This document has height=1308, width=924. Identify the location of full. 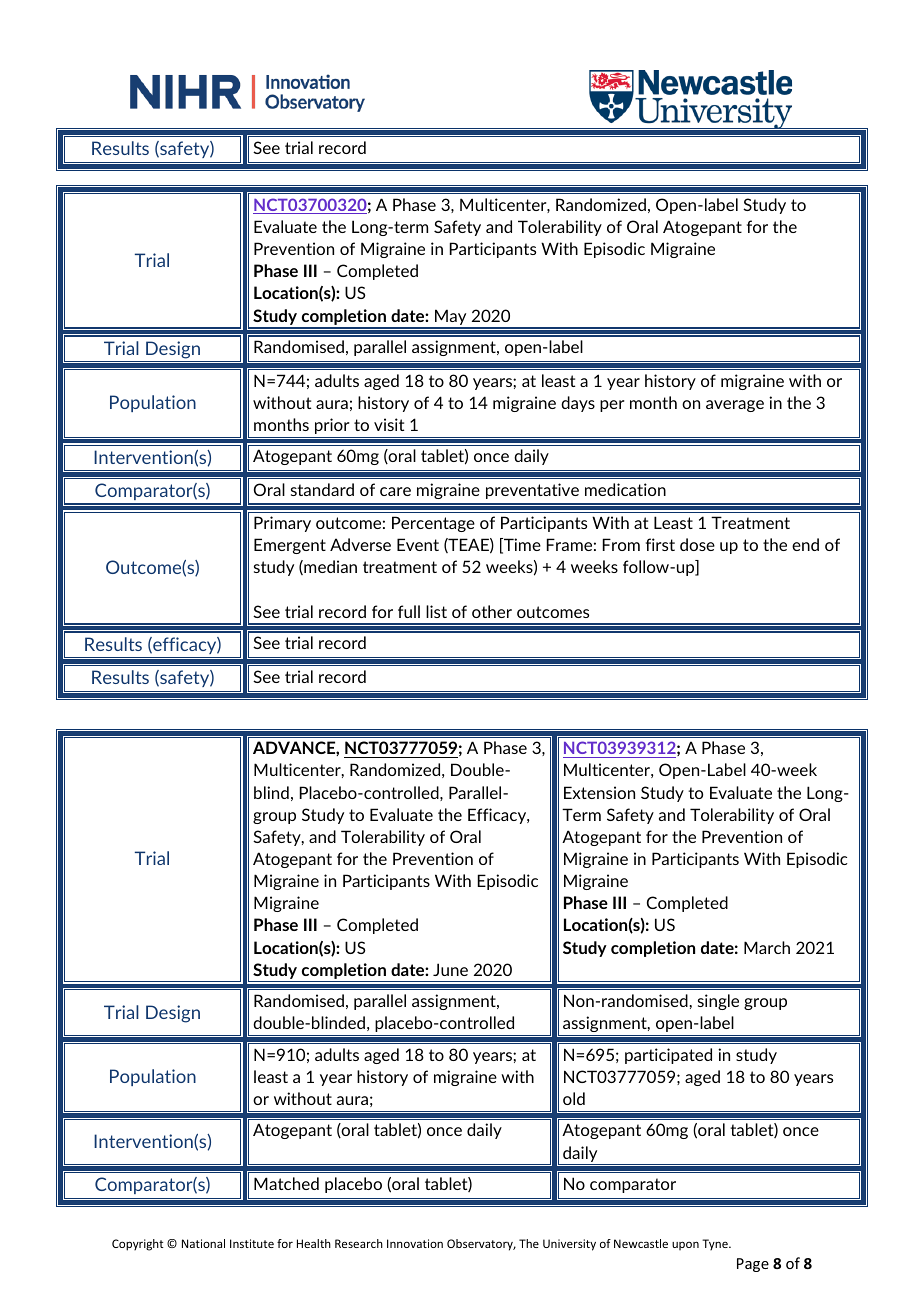
(409, 611).
